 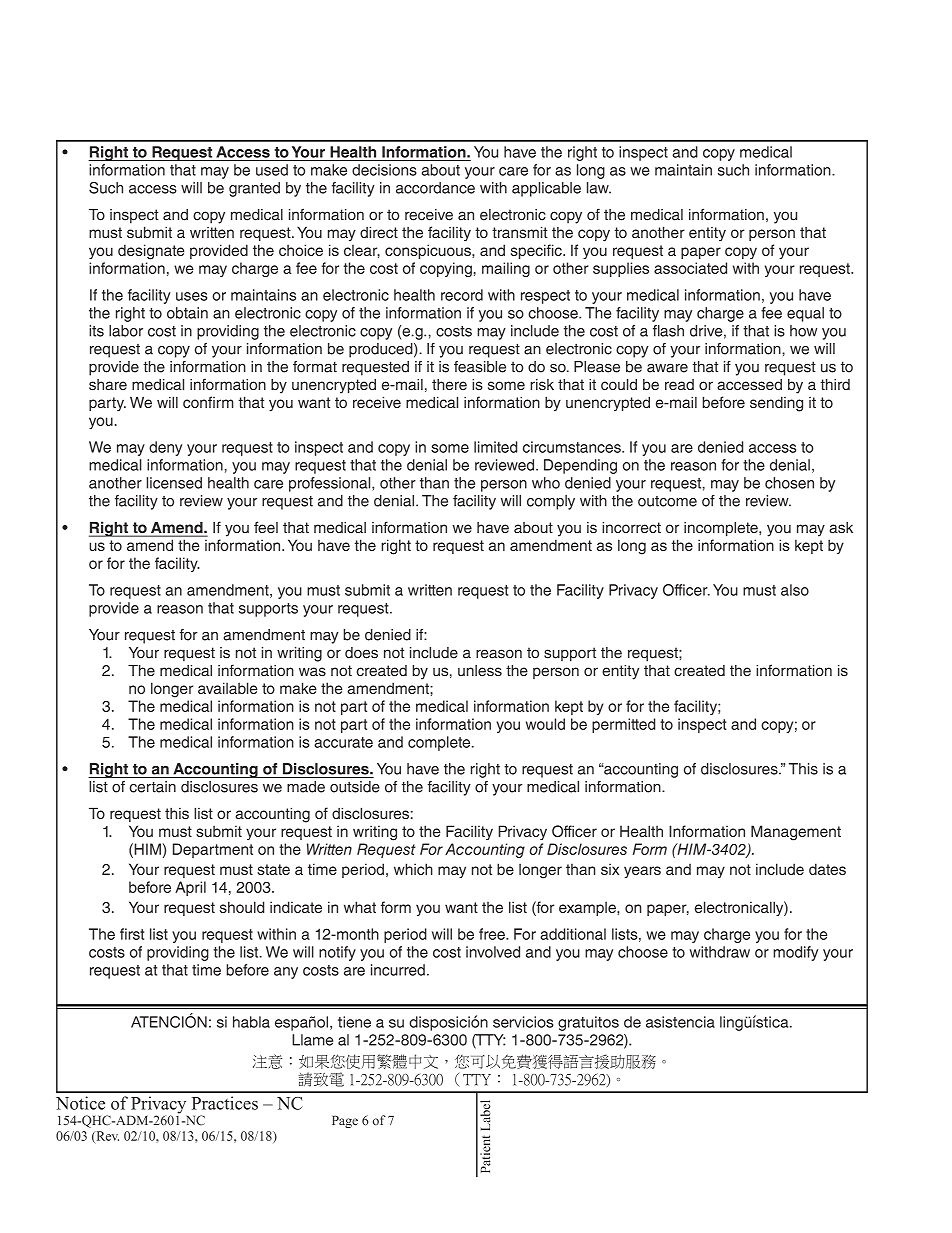 I want to click on licensed, so click(x=174, y=483).
